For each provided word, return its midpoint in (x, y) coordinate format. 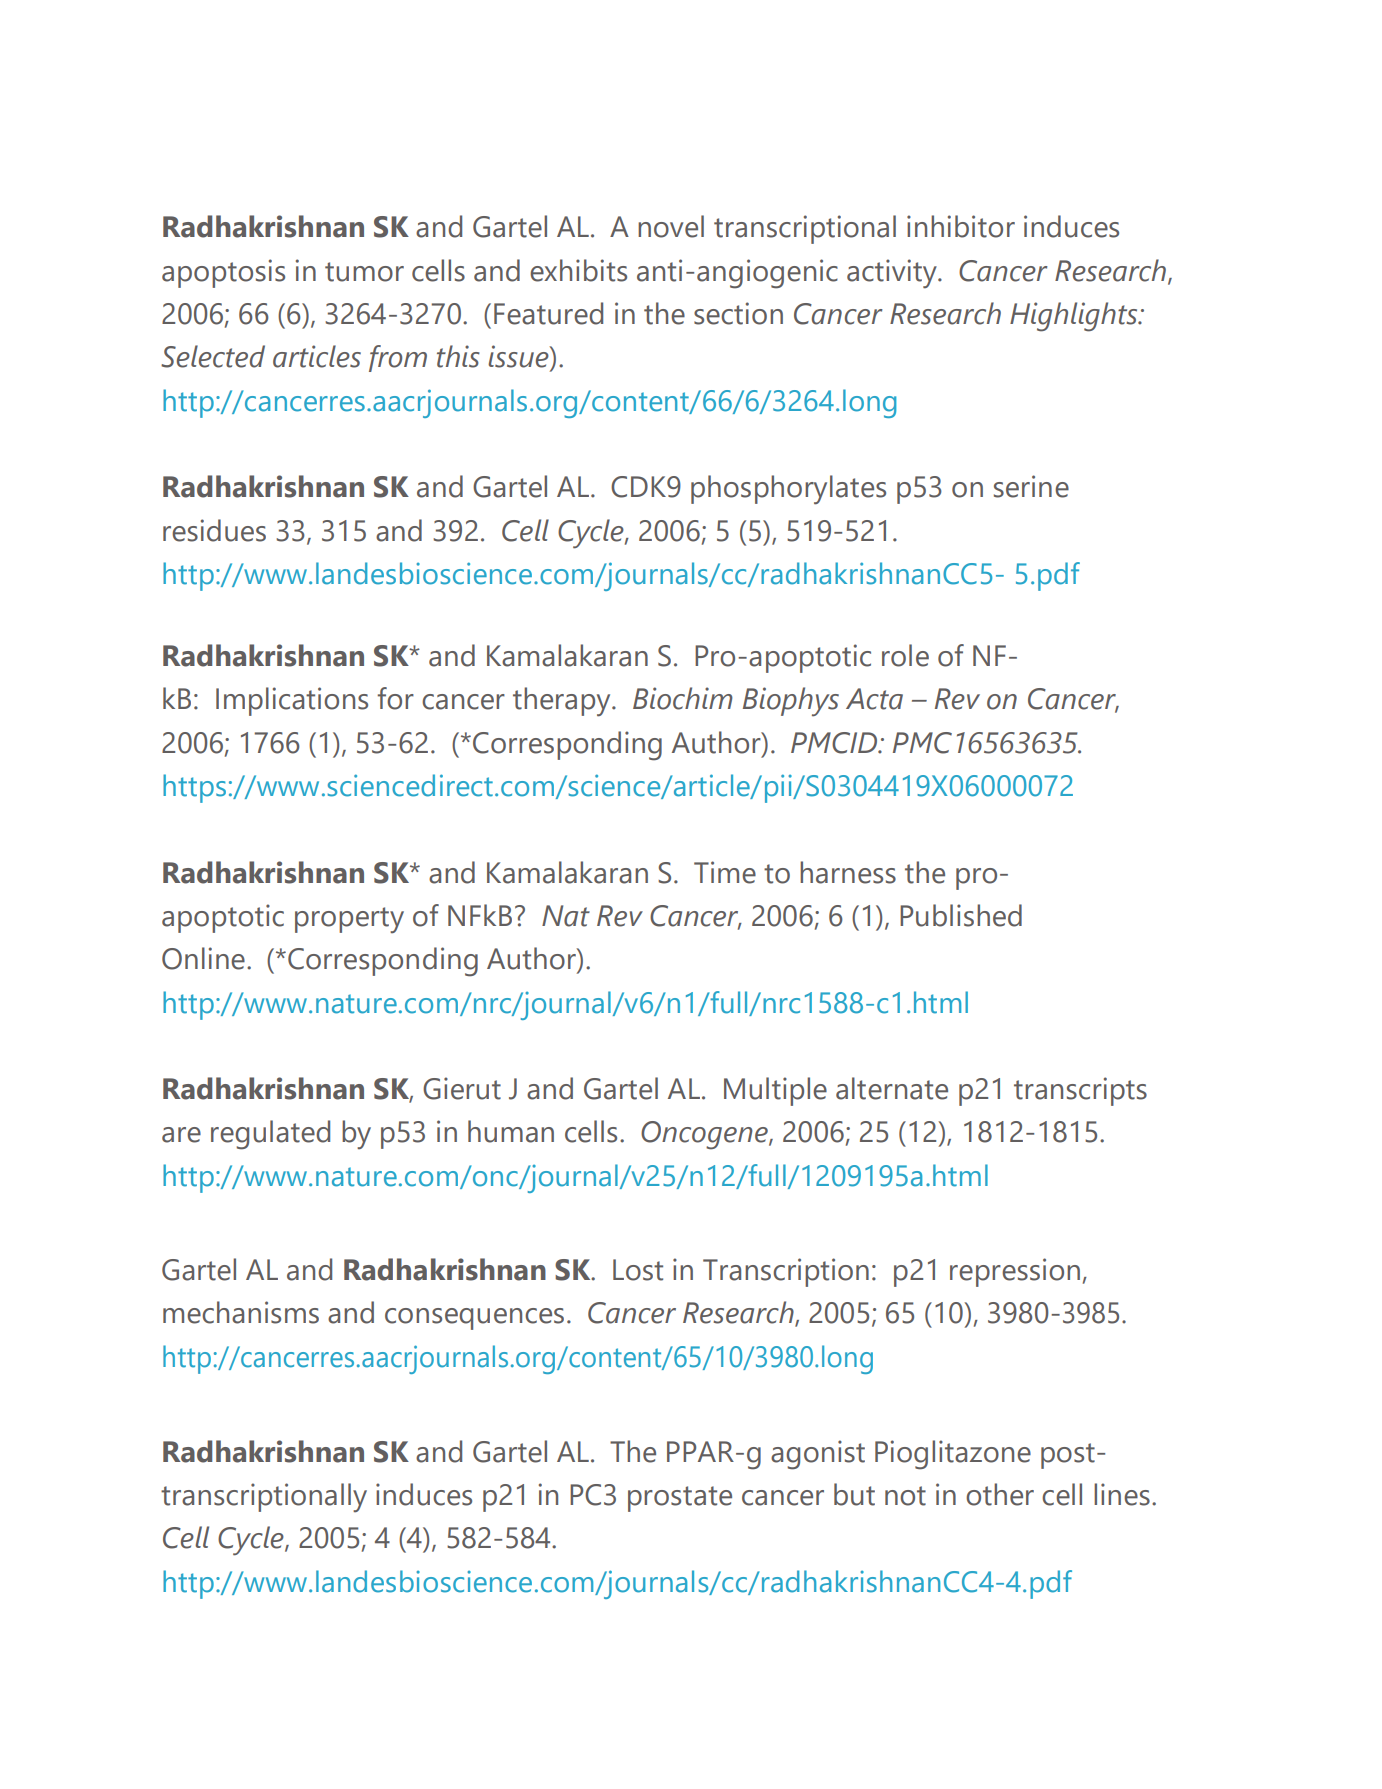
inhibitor (961, 226)
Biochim (683, 698)
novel (671, 226)
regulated (270, 1135)
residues (214, 530)
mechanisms (241, 1312)
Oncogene (705, 1135)
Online (203, 958)
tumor (364, 272)
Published (961, 915)
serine (1031, 486)
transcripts (1080, 1091)
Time (725, 872)
